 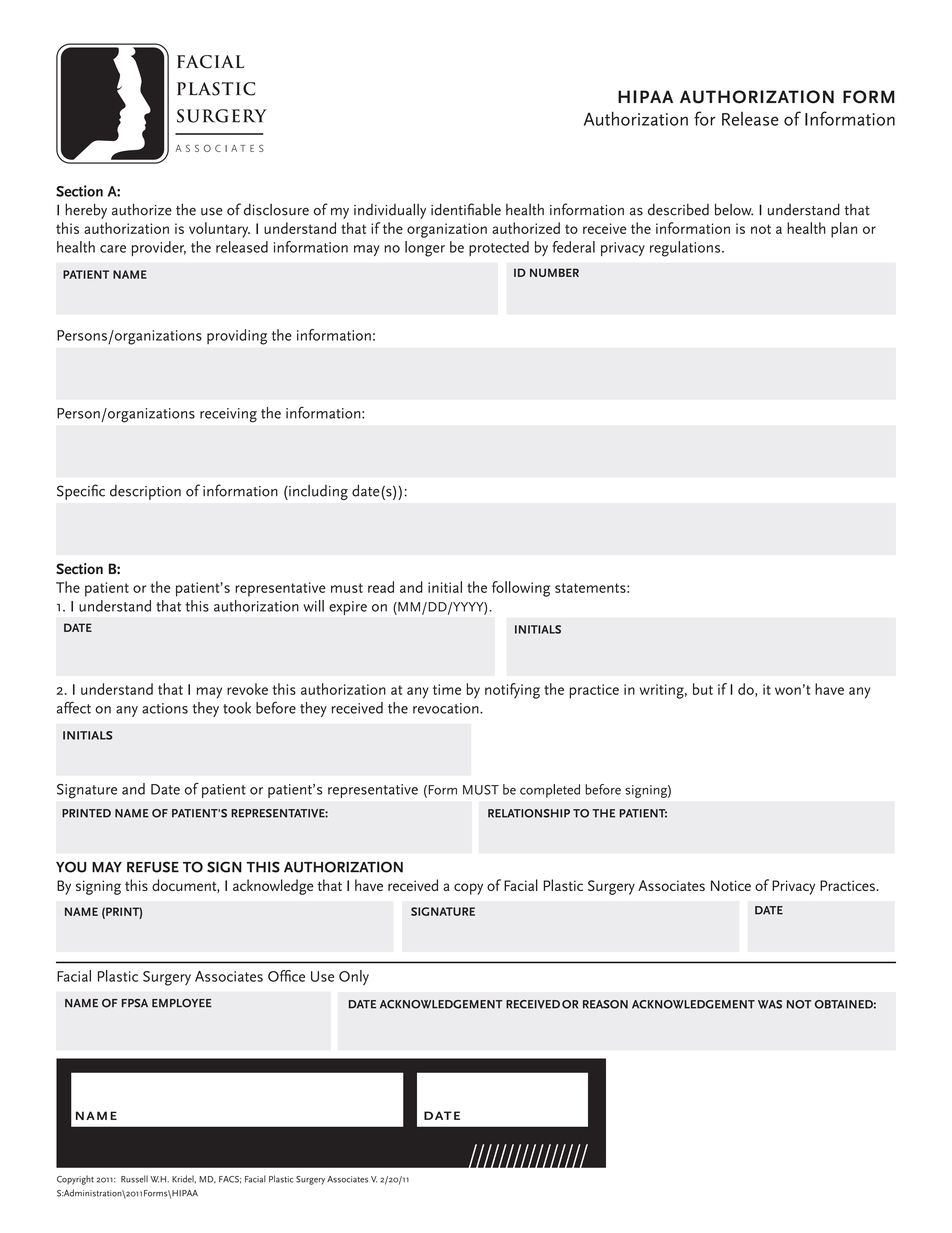 What do you see at coordinates (731, 885) in the page?
I see `Notice` at bounding box center [731, 885].
